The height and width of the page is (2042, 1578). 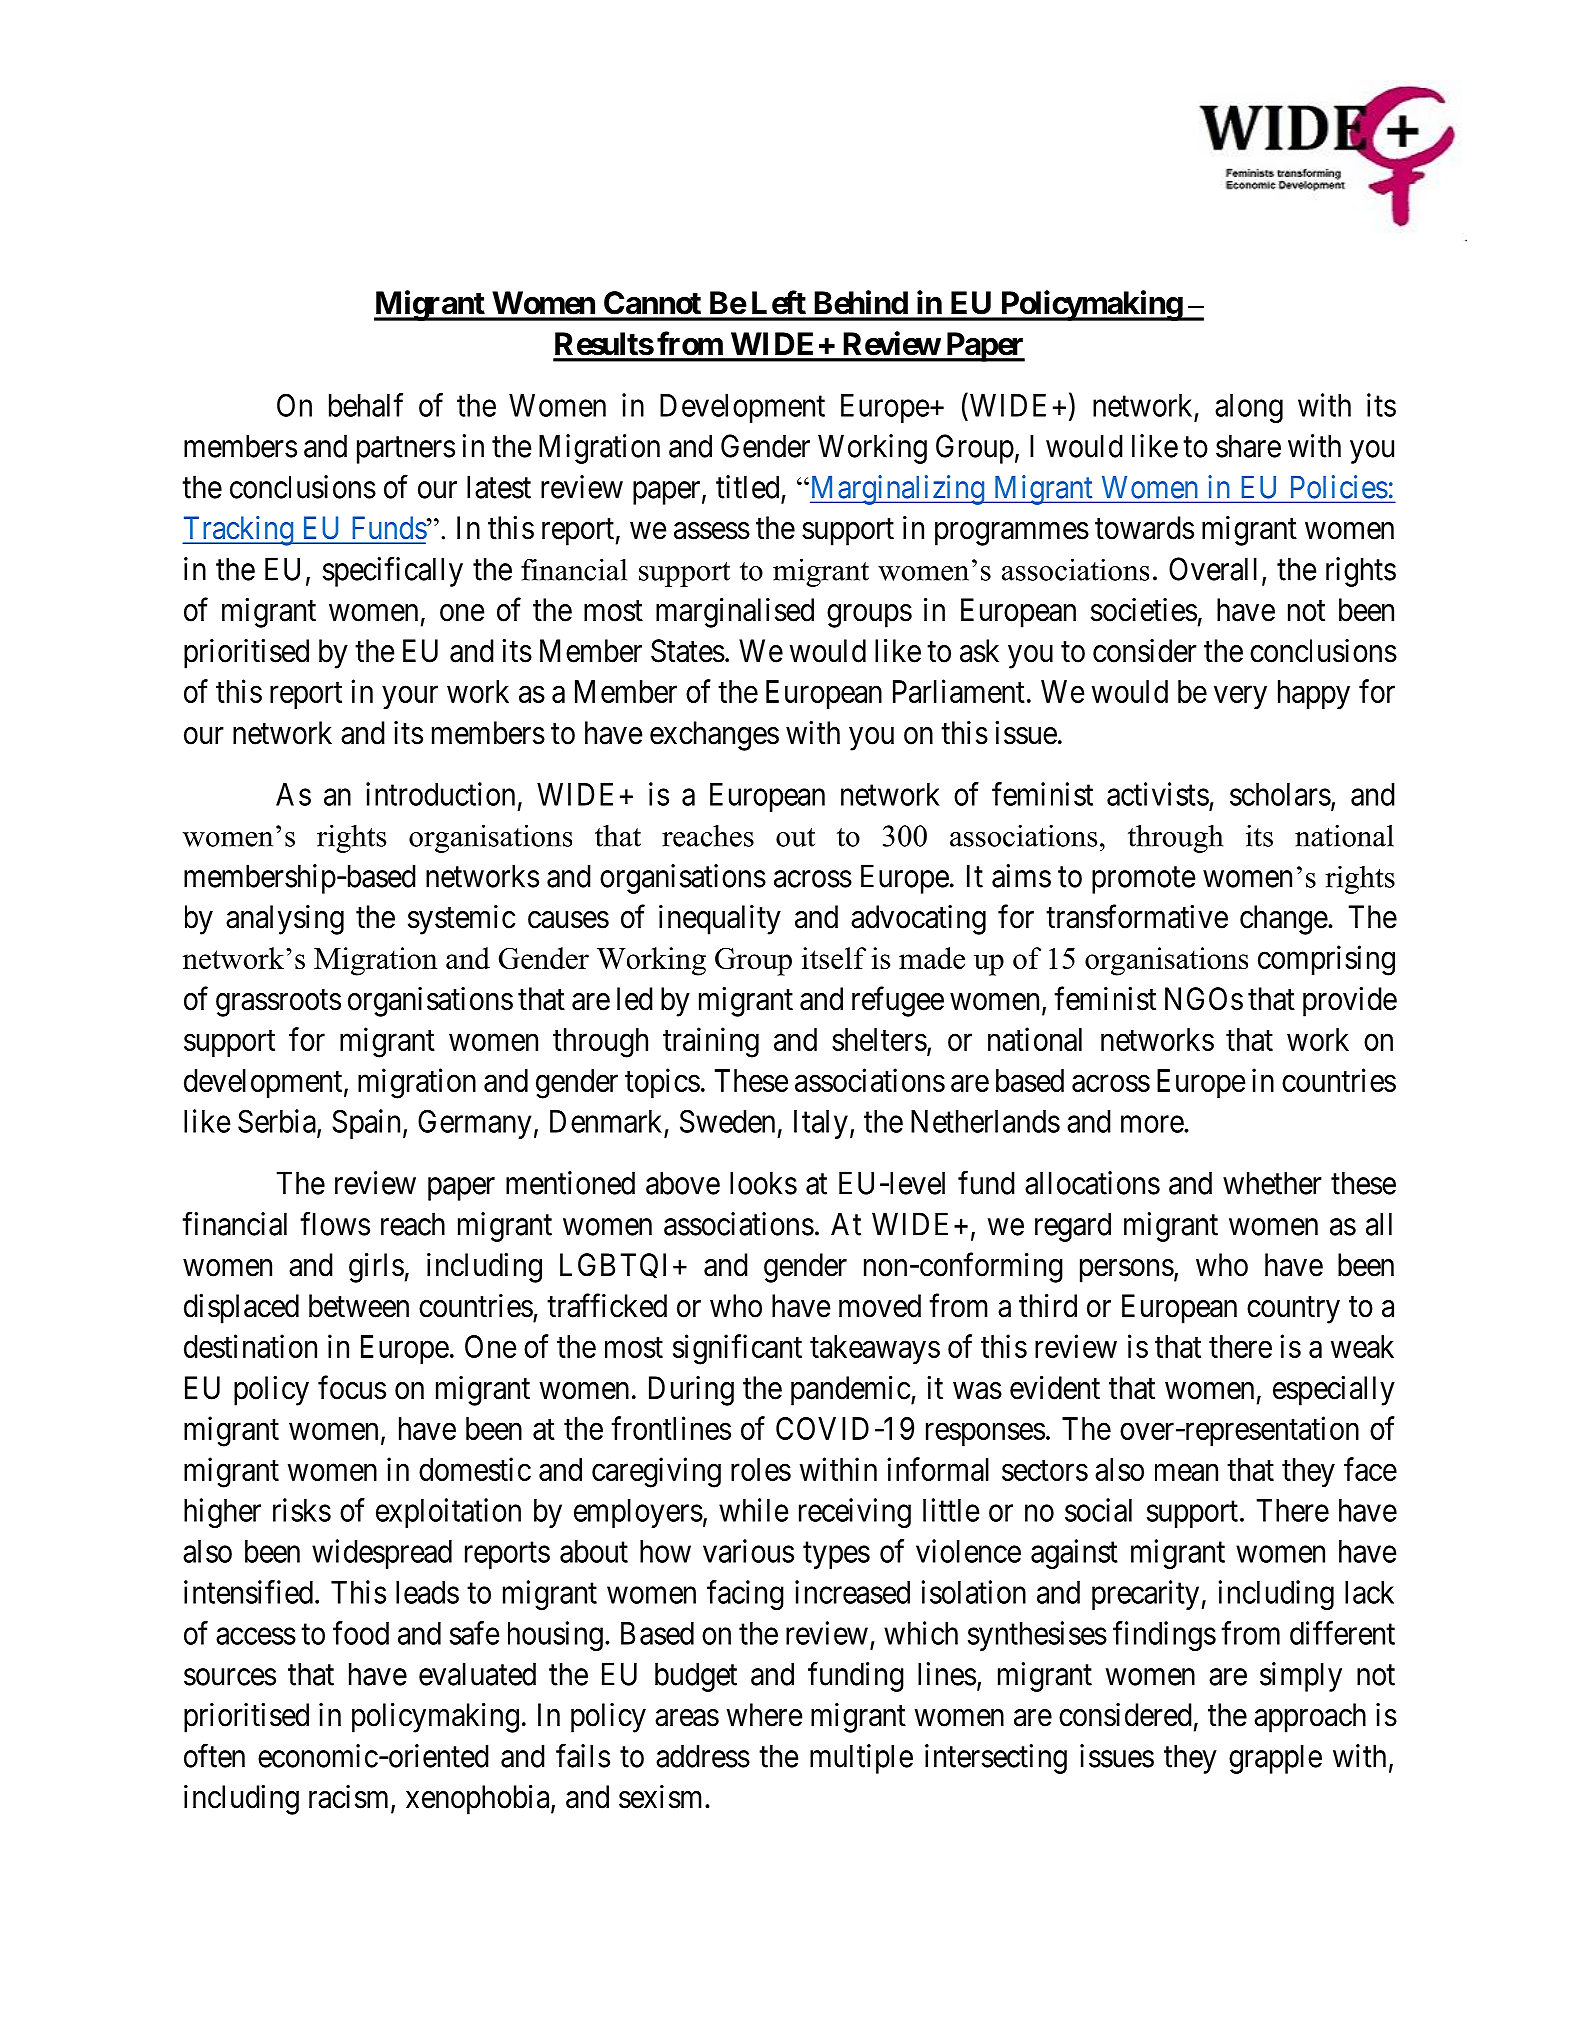 I want to click on behalf, so click(x=366, y=405).
